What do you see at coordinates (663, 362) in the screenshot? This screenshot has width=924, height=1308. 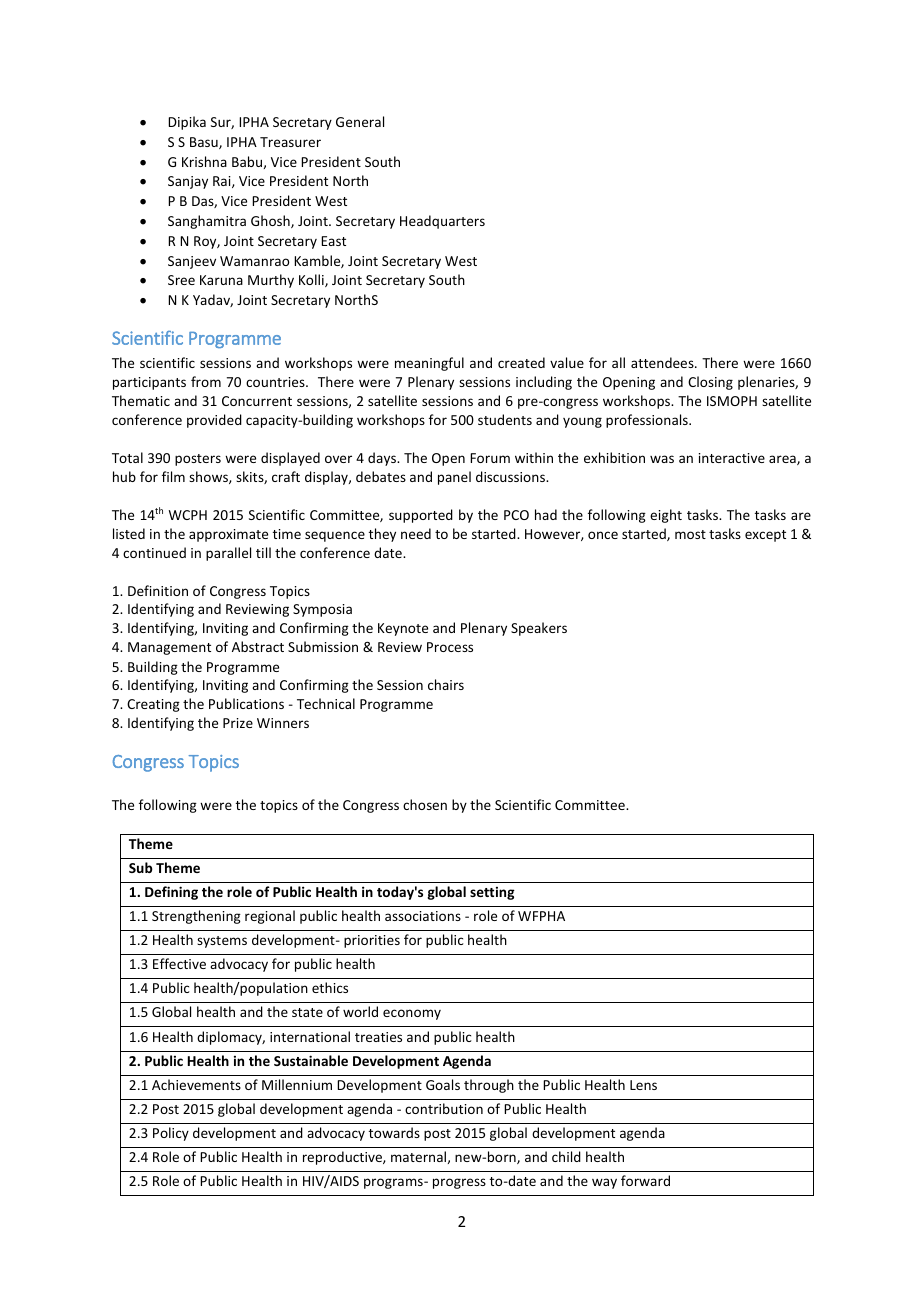 I see `attendees` at bounding box center [663, 362].
